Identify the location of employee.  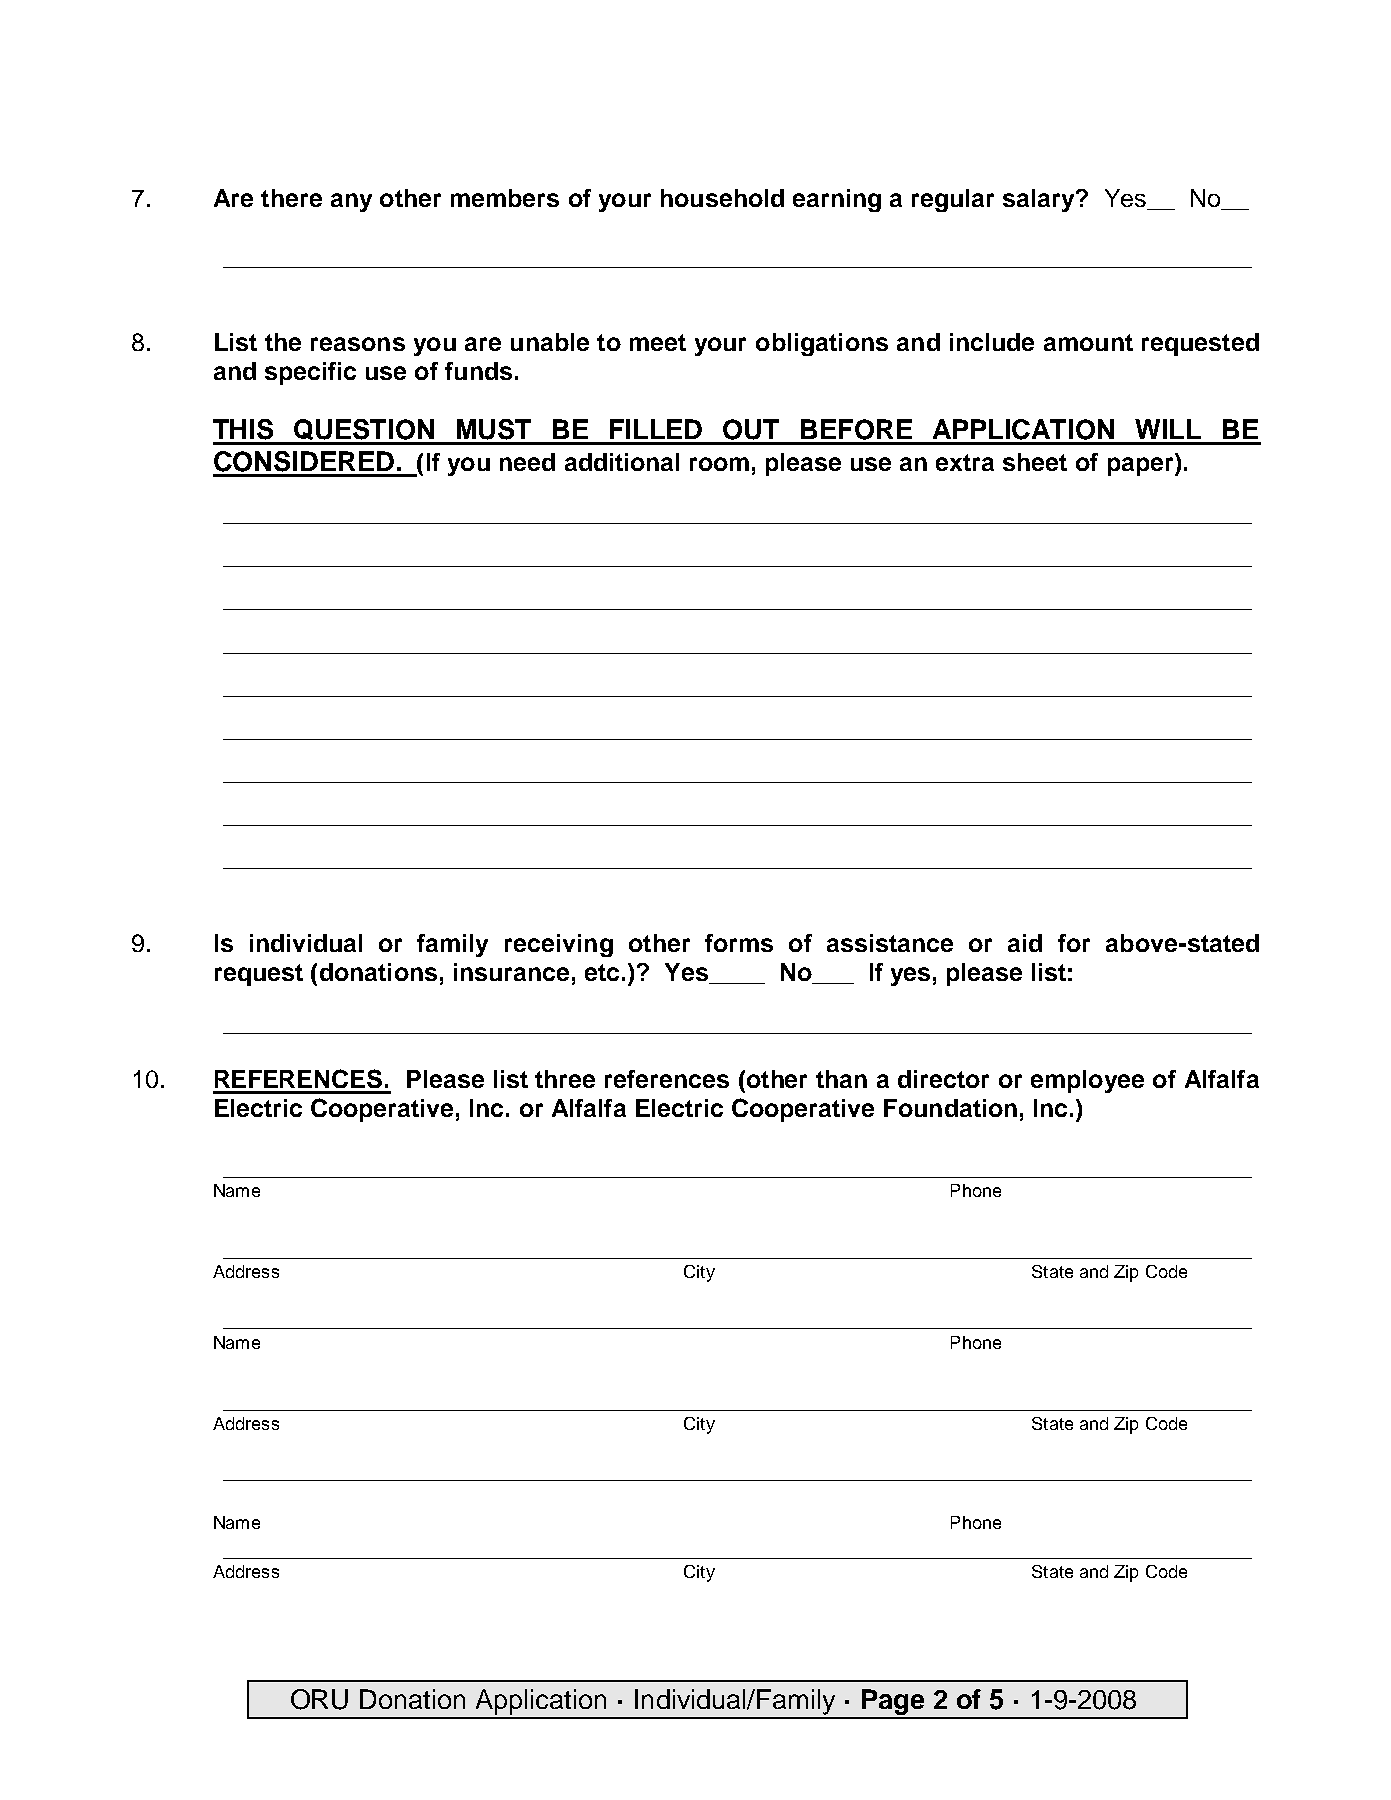
(1087, 1081).
